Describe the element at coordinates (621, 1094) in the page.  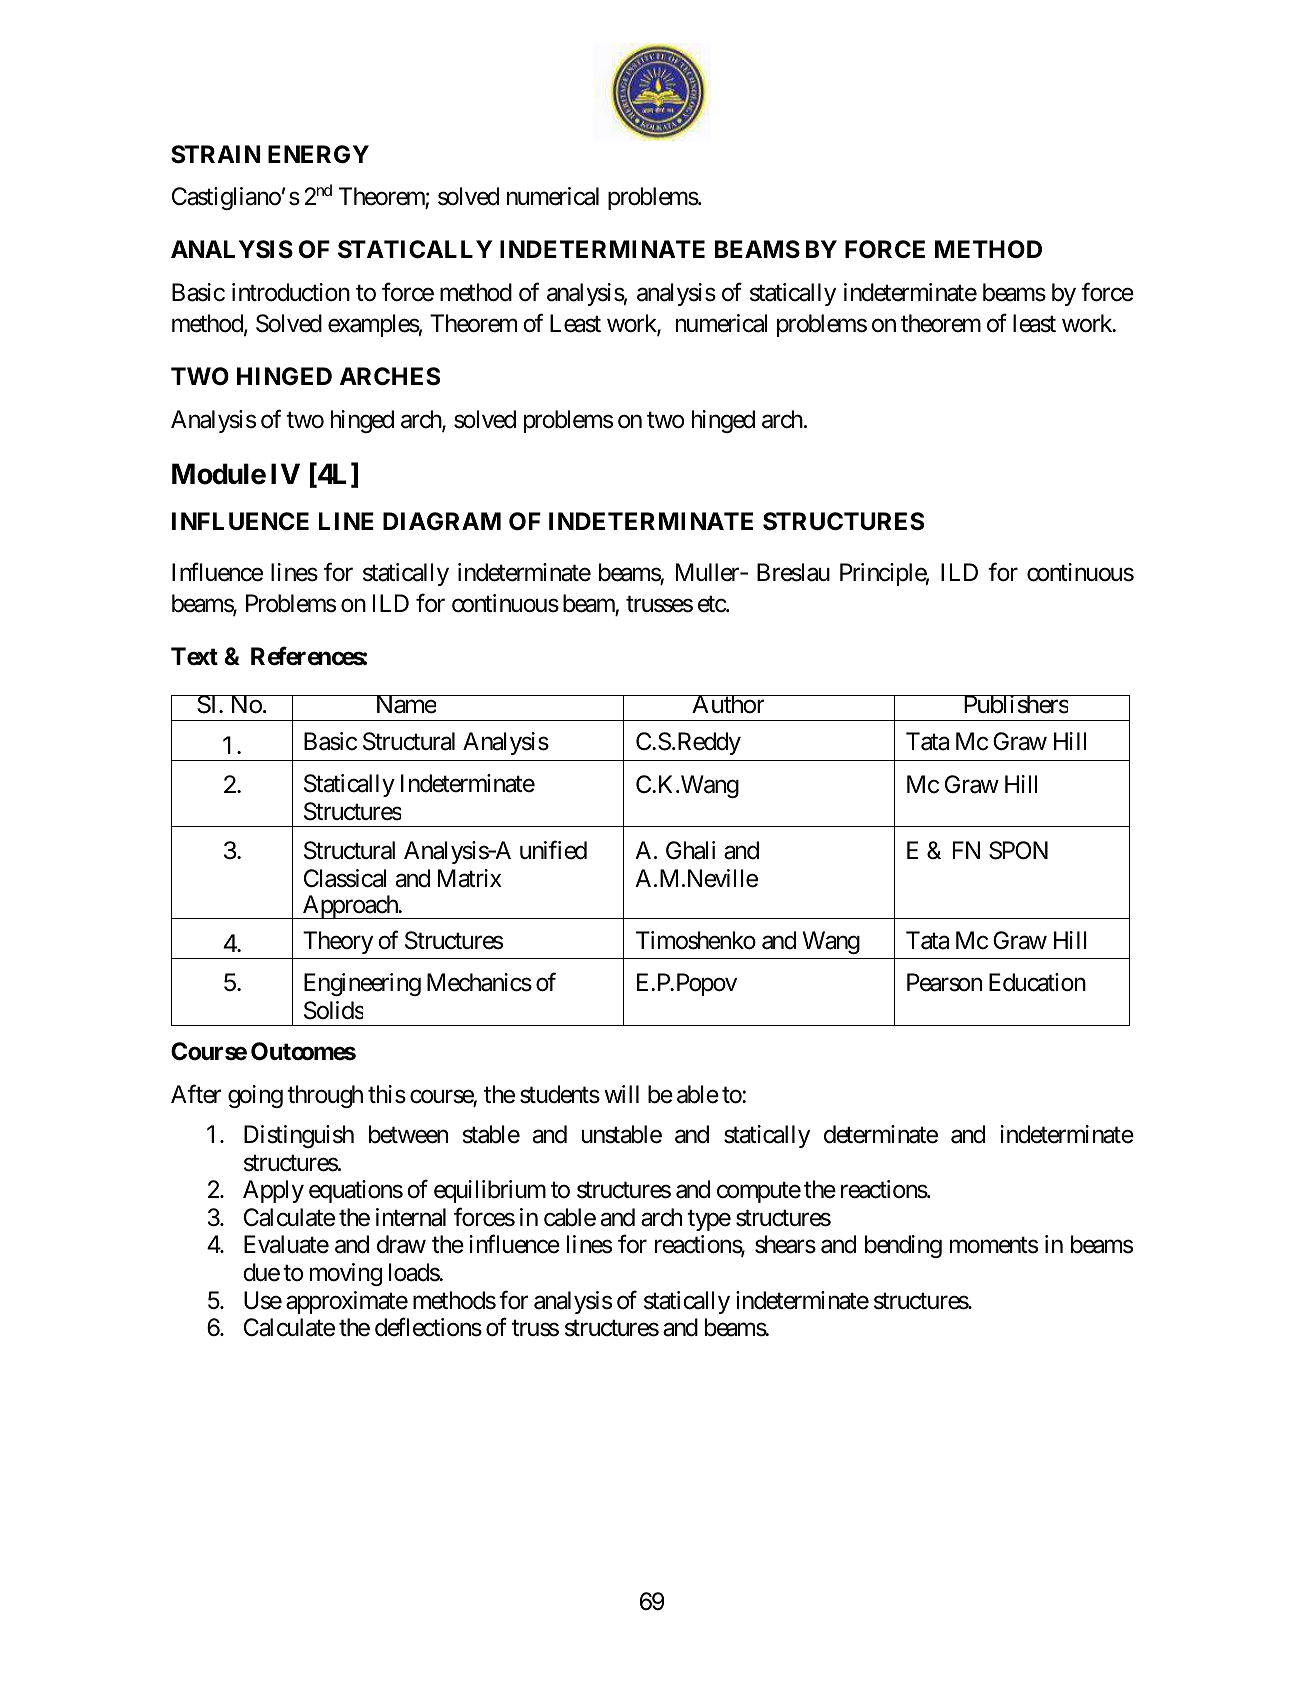
I see `will` at that location.
